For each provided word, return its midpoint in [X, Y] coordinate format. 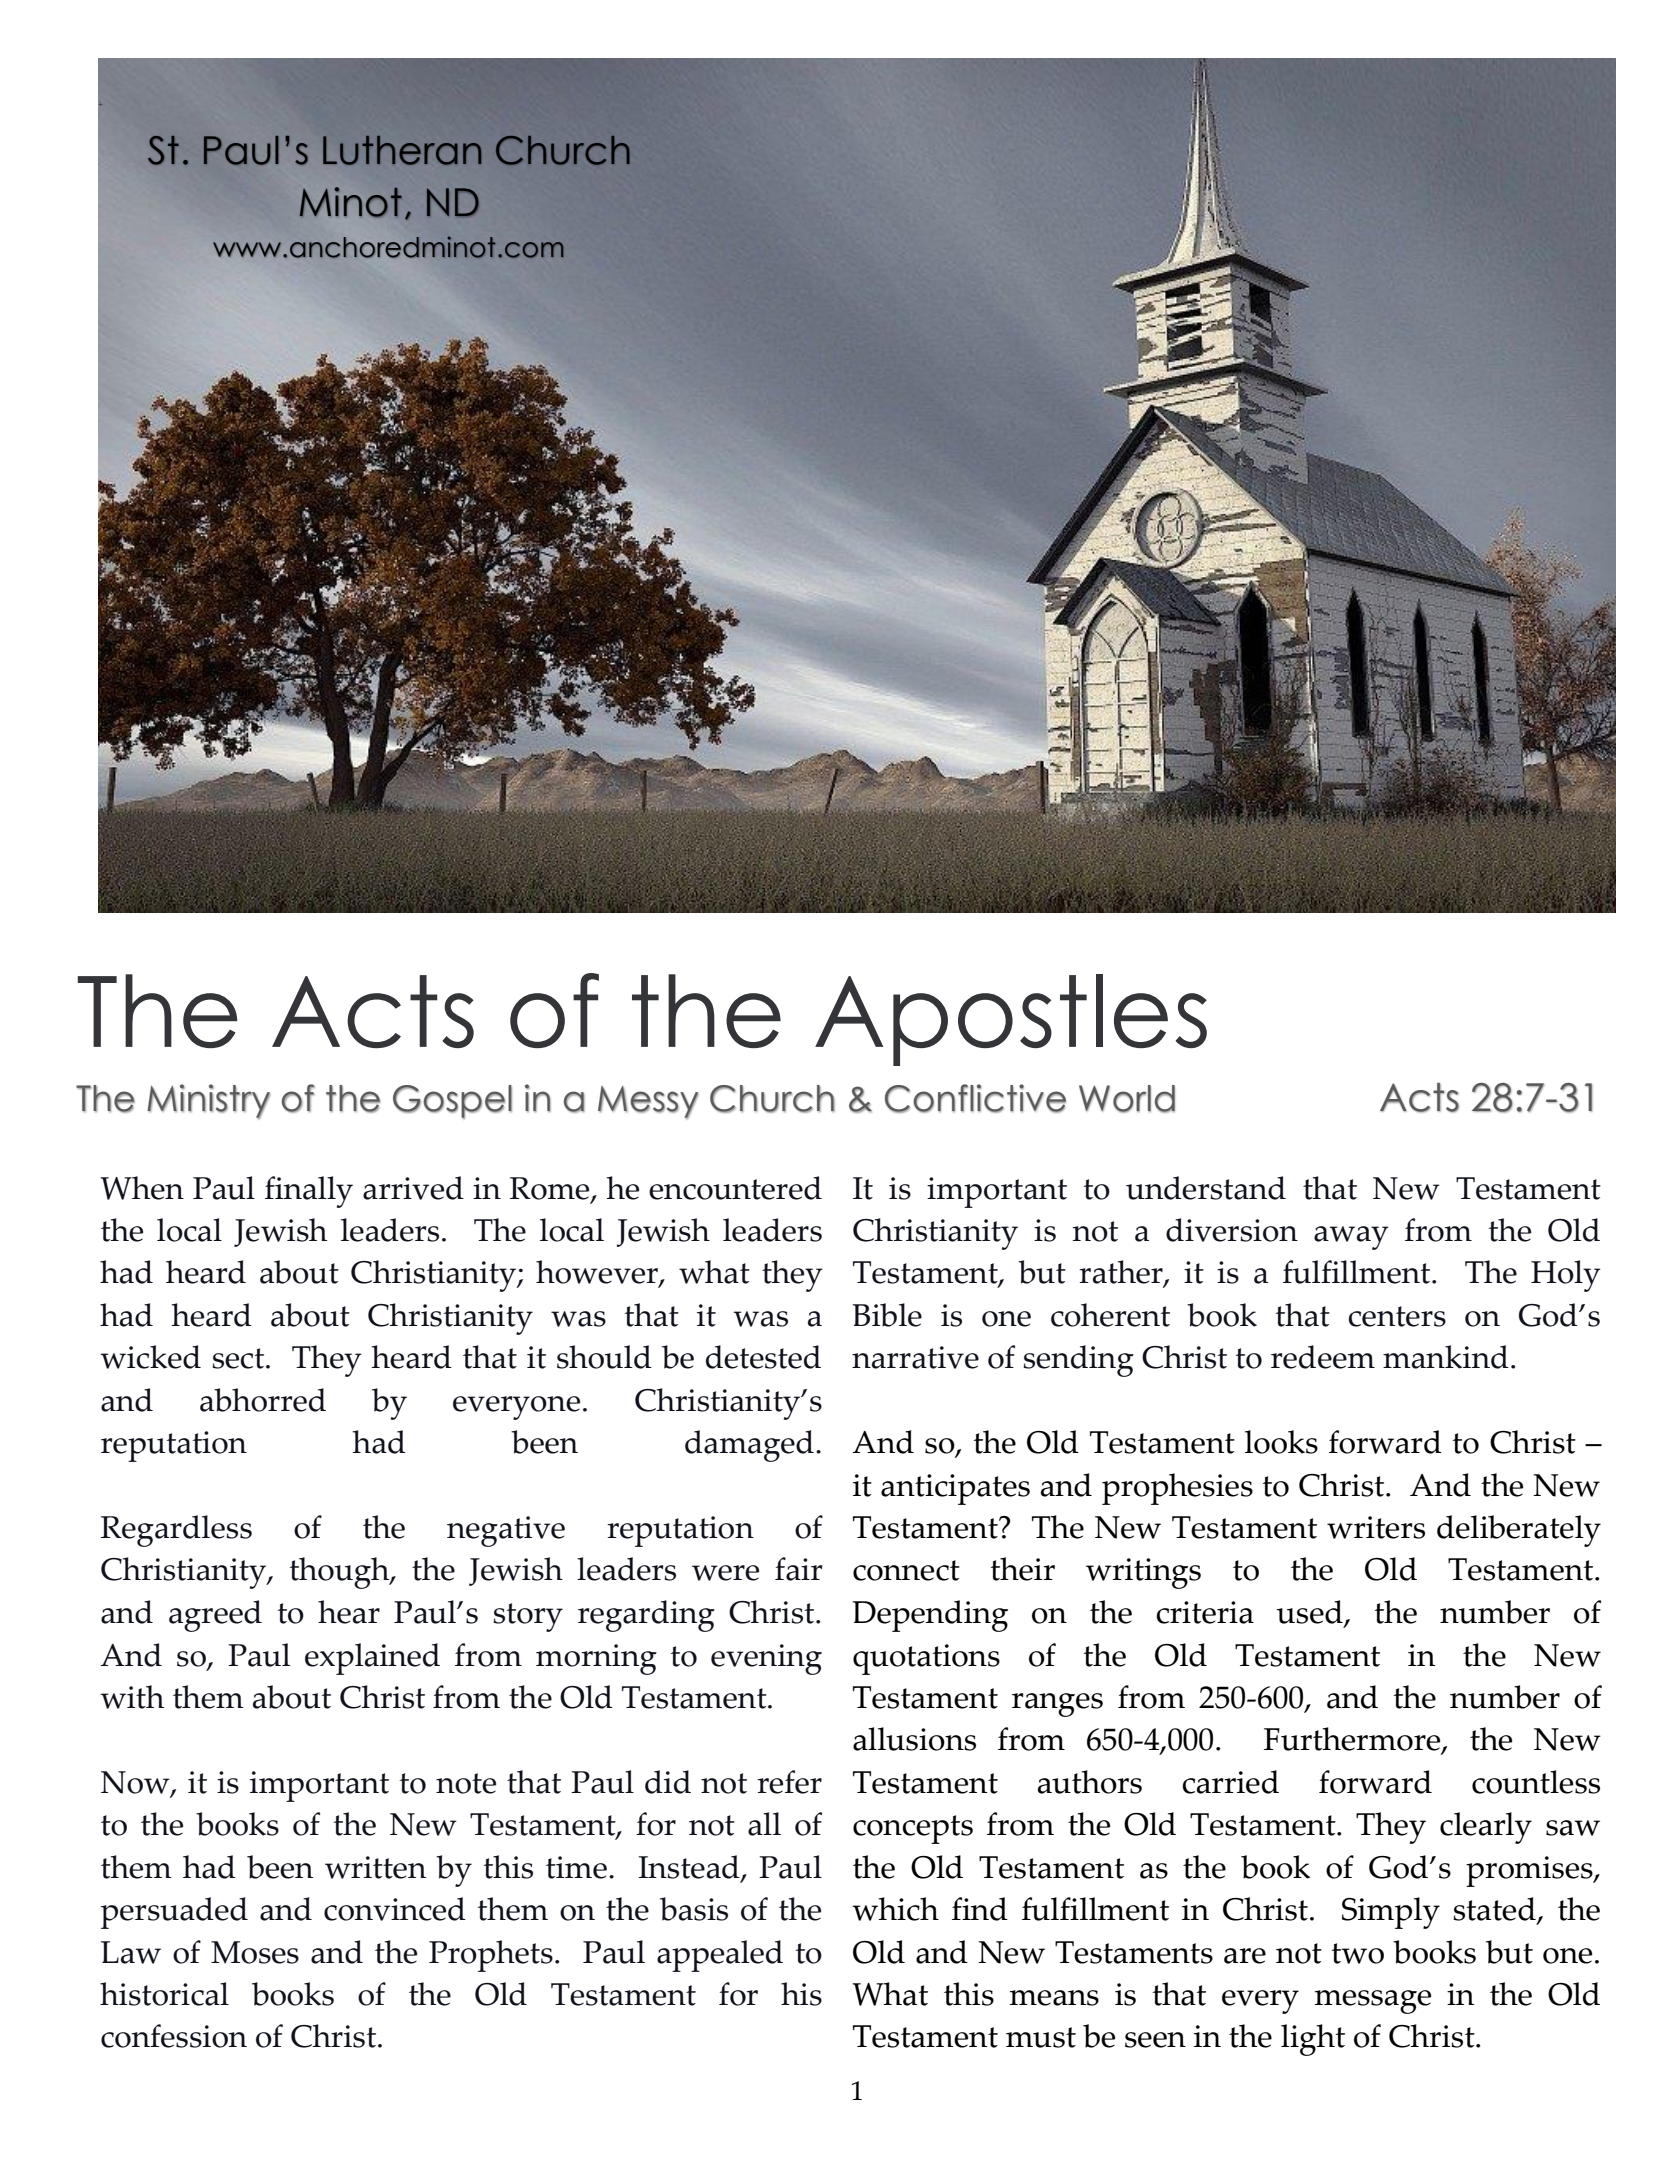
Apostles [1011, 1020]
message [1373, 2002]
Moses [255, 1952]
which [895, 1909]
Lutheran [402, 150]
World [1127, 1099]
